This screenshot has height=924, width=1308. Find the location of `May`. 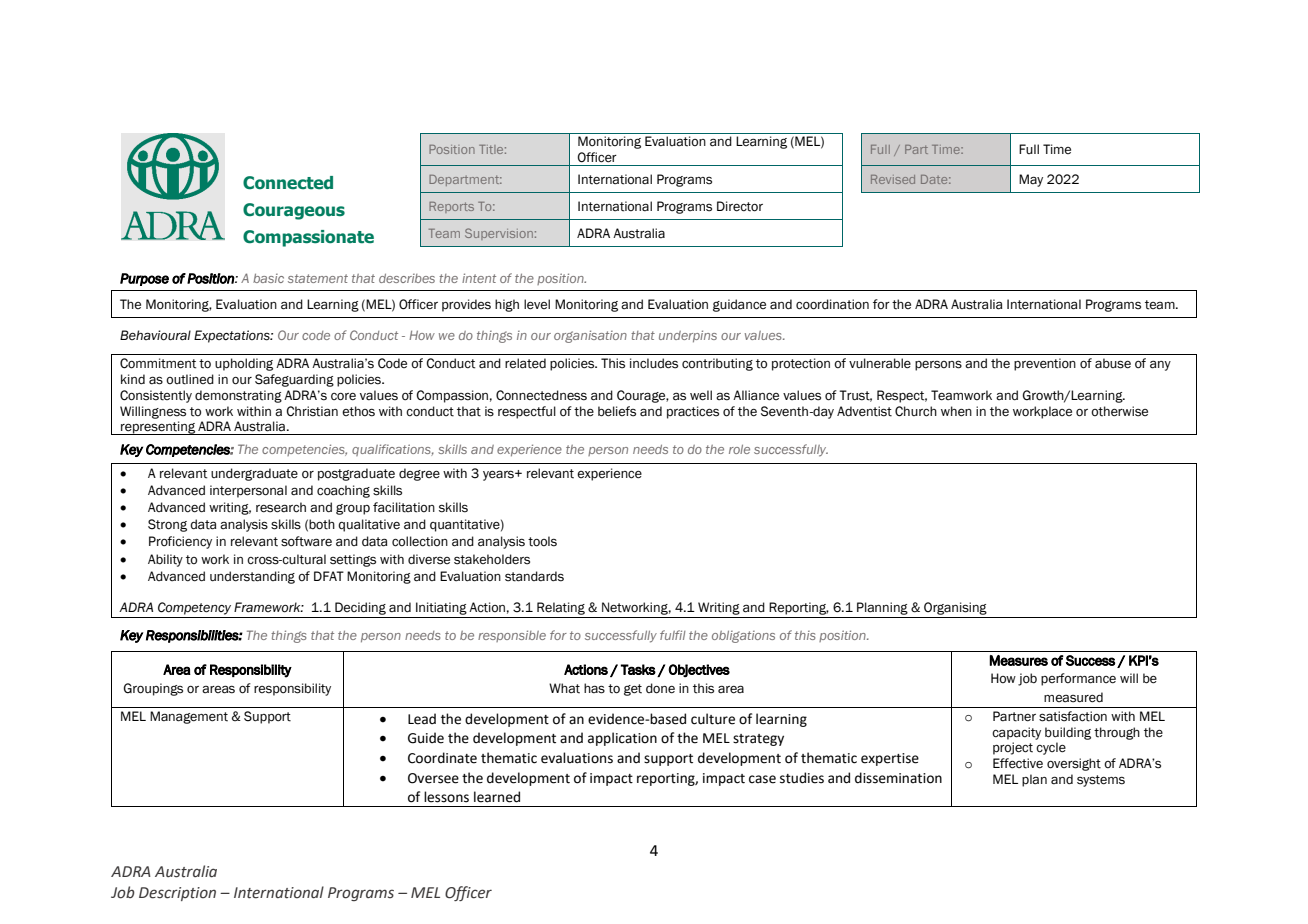

May is located at coordinates (1031, 180).
